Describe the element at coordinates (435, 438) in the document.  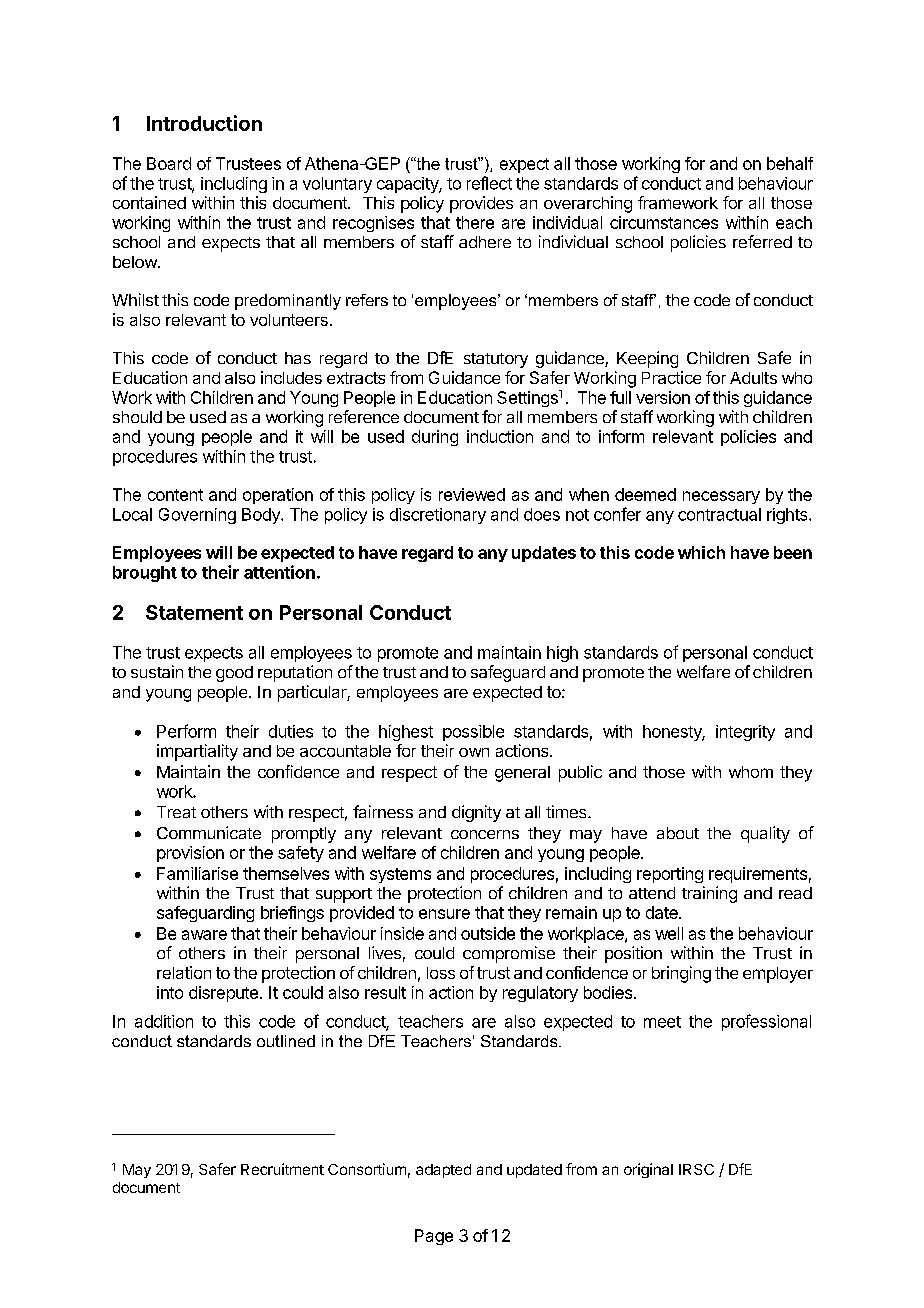
I see `during` at that location.
